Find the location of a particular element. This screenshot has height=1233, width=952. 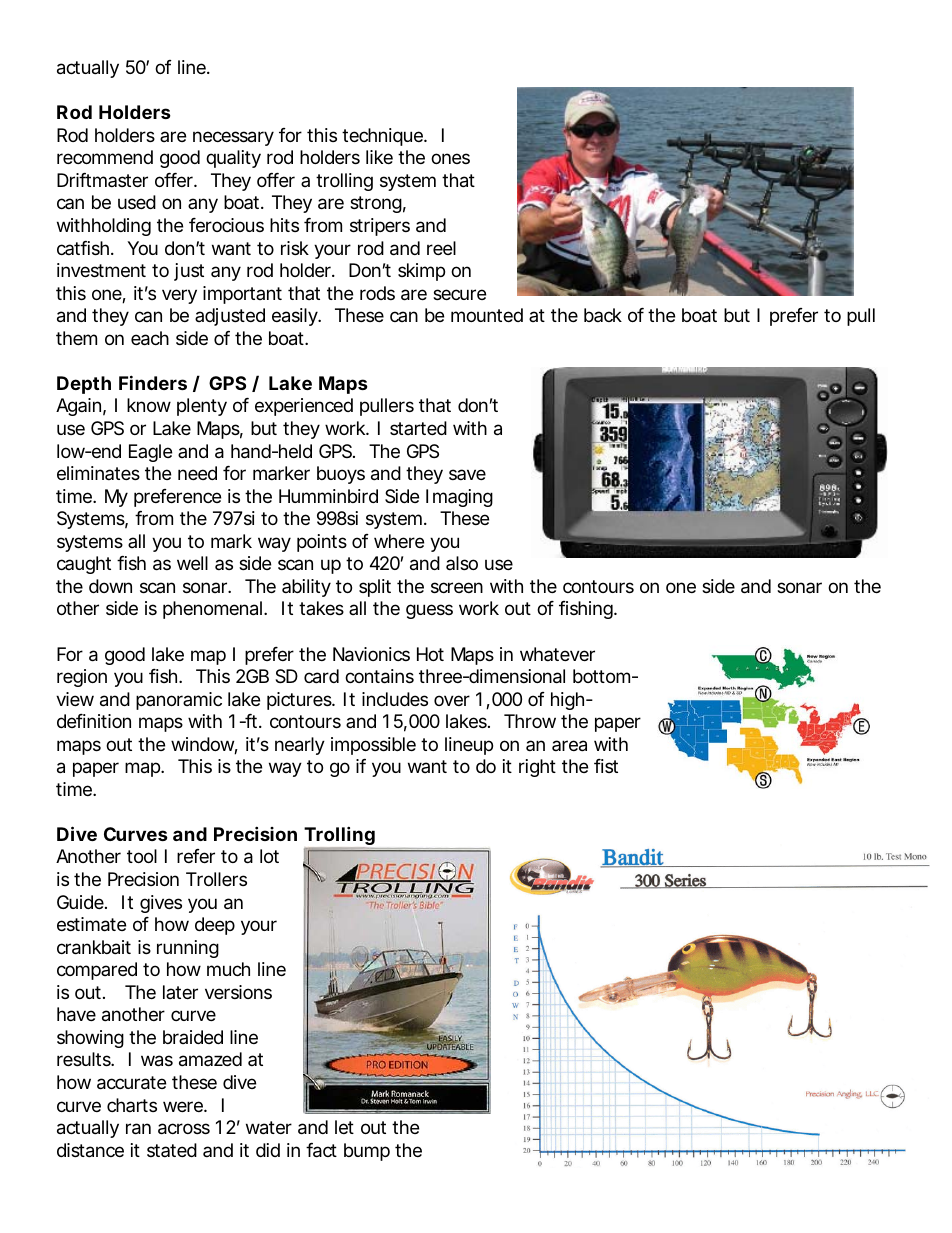

ones is located at coordinates (450, 158).
